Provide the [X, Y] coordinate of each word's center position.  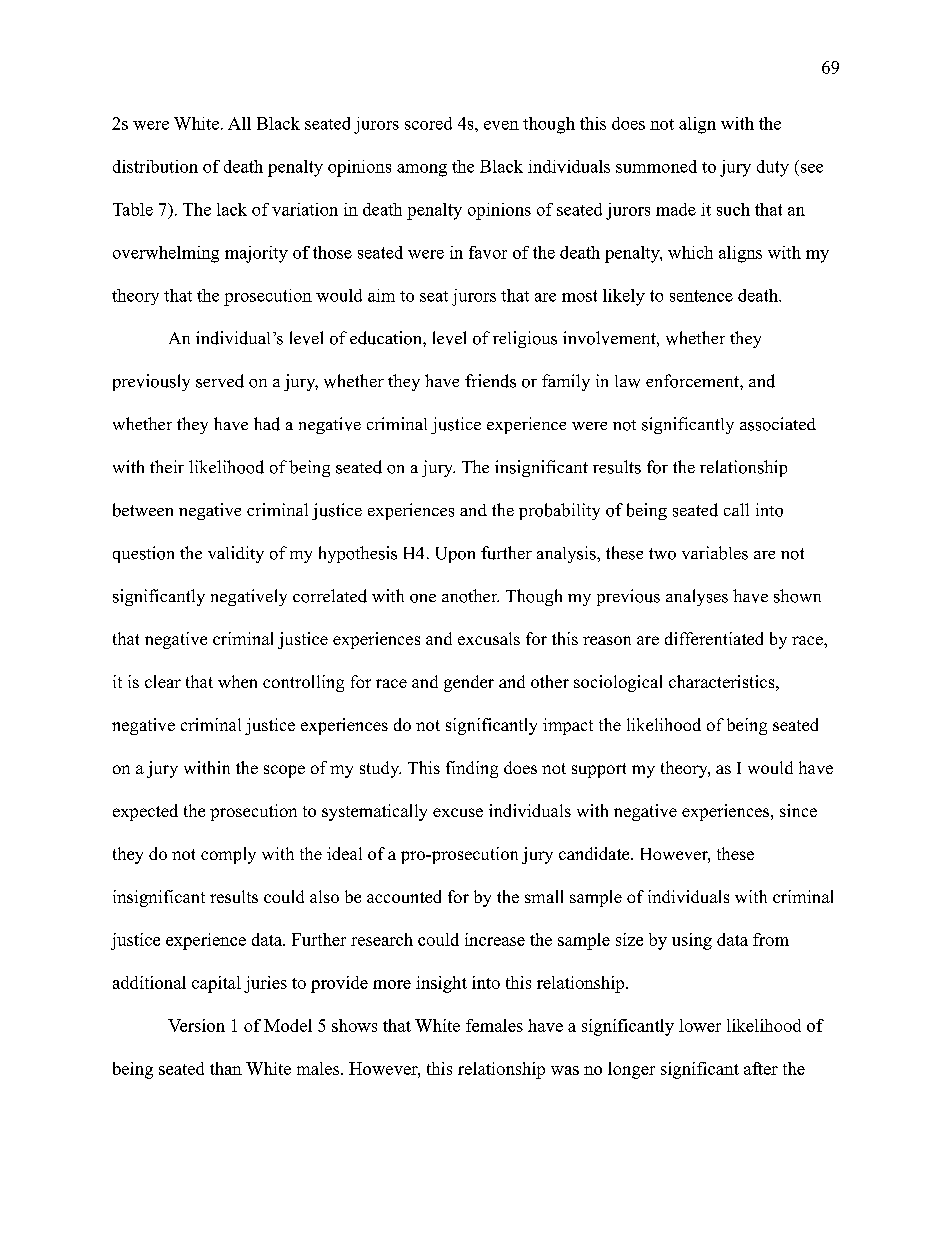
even [501, 125]
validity [236, 554]
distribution [155, 166]
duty [773, 168]
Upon [455, 555]
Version [196, 1025]
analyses [697, 597]
